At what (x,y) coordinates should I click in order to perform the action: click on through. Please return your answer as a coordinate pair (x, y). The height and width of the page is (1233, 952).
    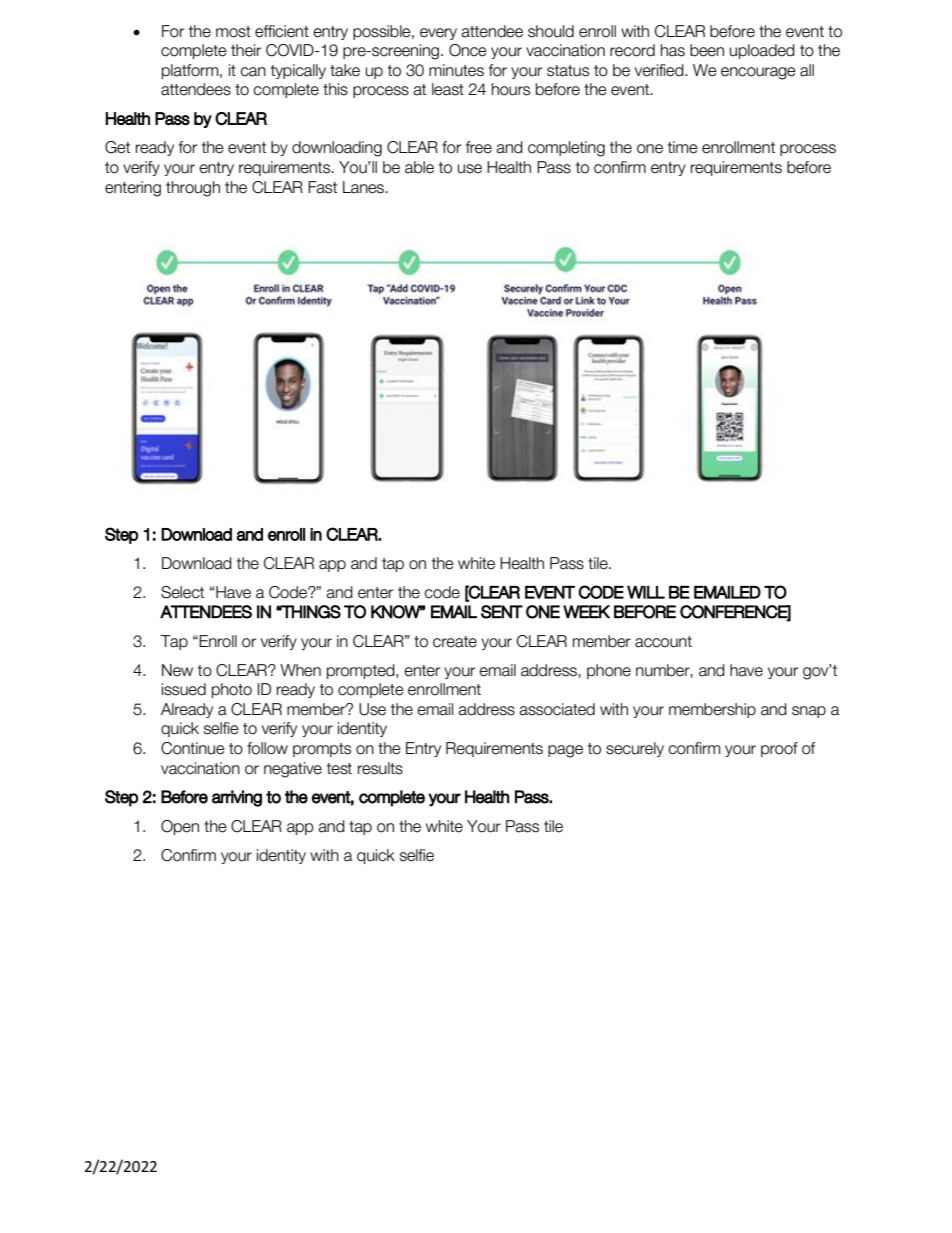
    Looking at the image, I should click on (193, 189).
